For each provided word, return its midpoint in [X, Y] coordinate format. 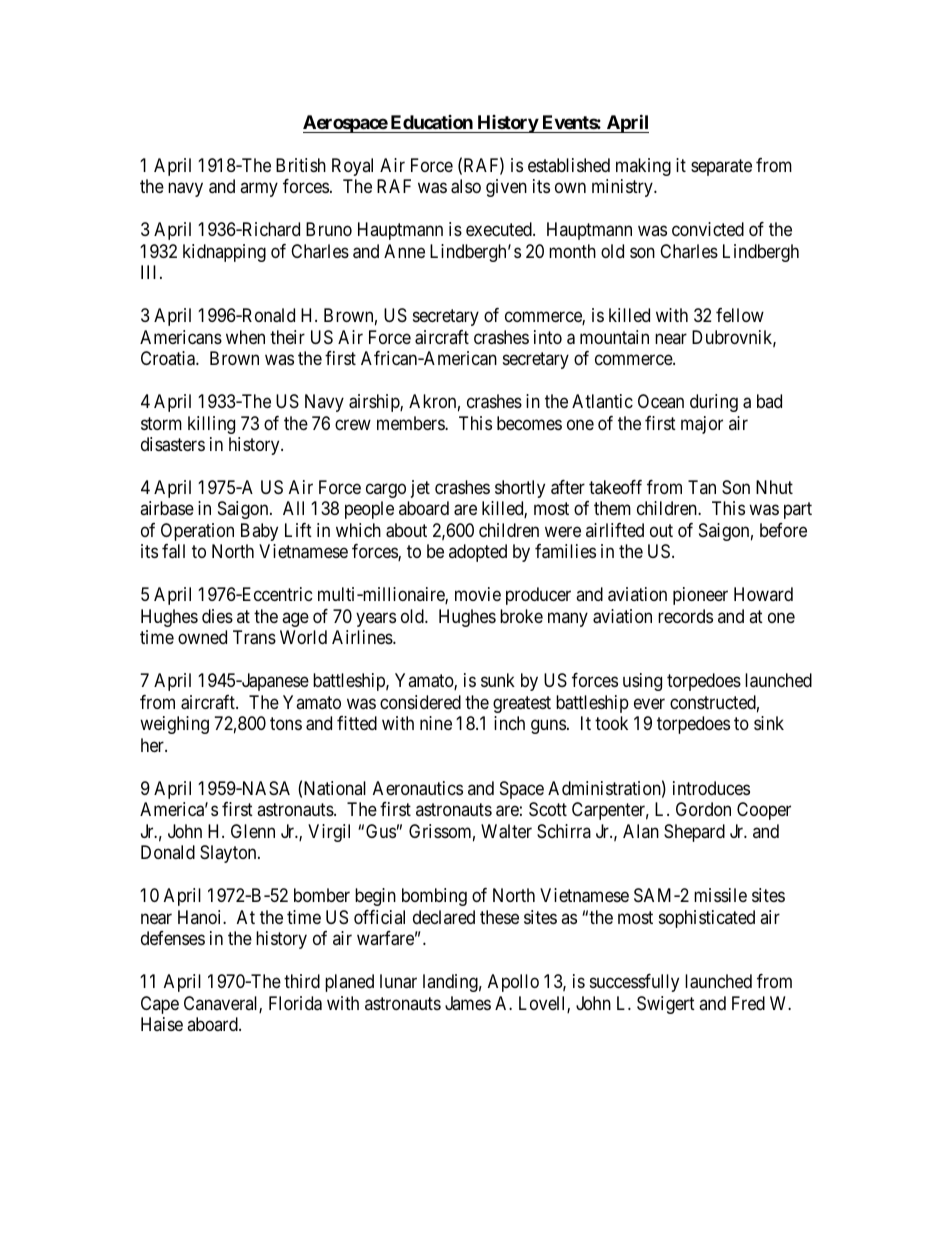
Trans [254, 637]
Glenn [253, 831]
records [685, 616]
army [259, 190]
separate [721, 167]
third [302, 981]
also [466, 186]
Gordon [703, 809]
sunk [498, 680]
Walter [506, 831]
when [245, 337]
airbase [167, 508]
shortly [520, 489]
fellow [740, 315]
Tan [702, 487]
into [548, 337]
